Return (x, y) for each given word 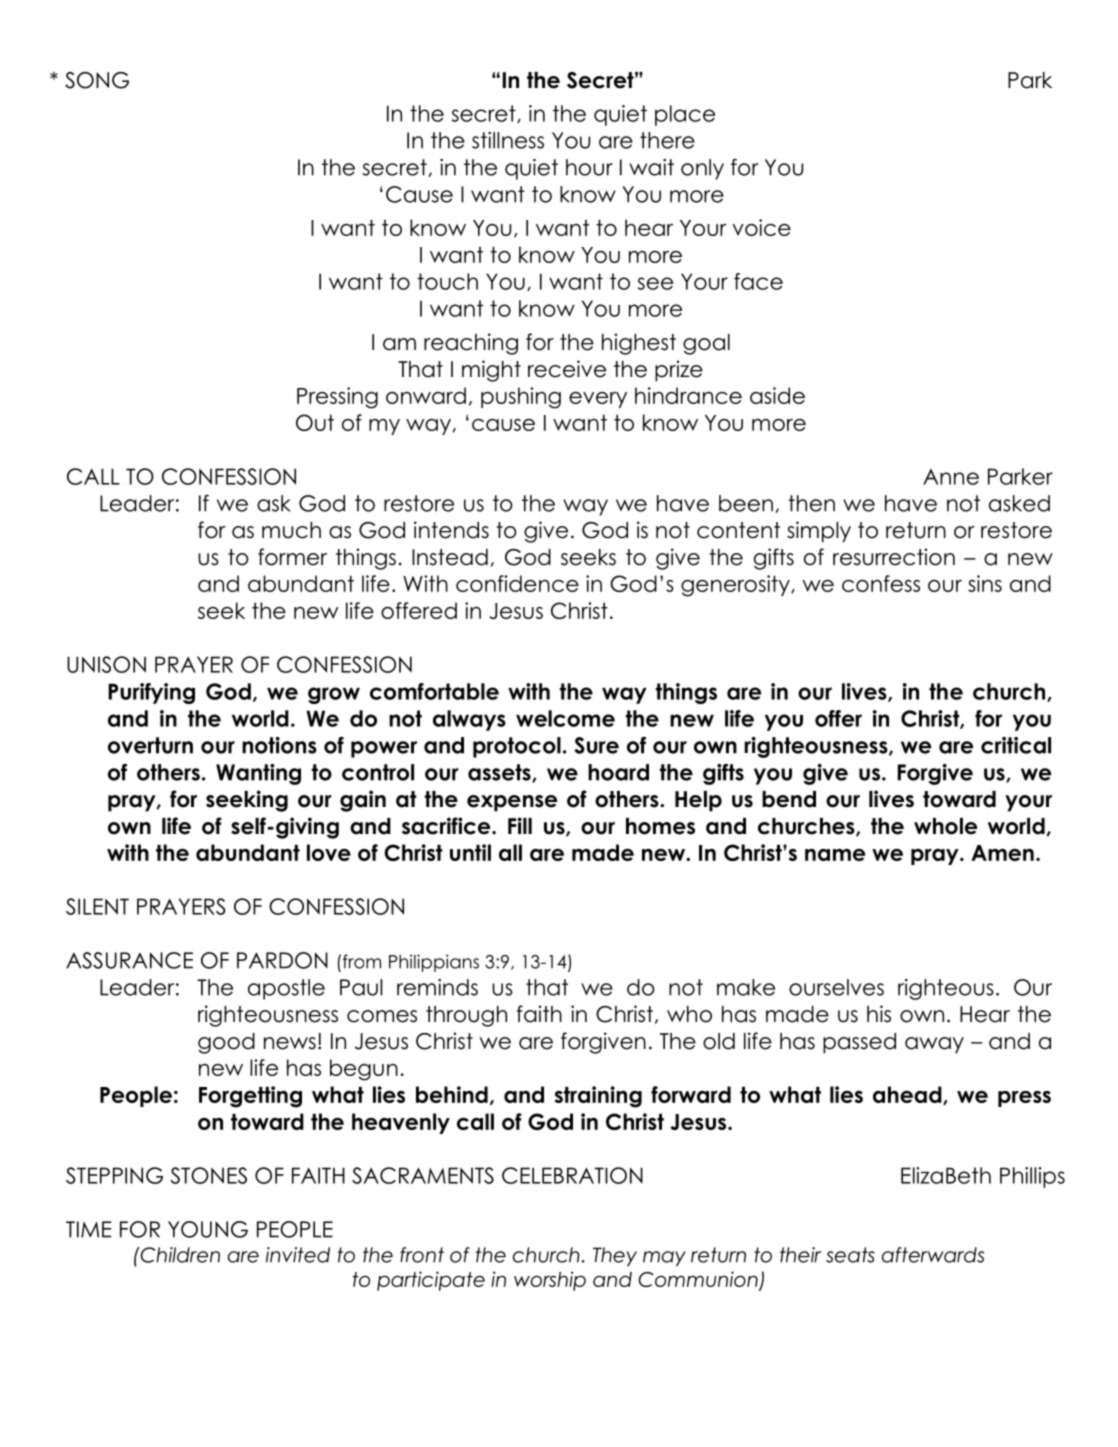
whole (945, 826)
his (879, 1014)
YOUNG (208, 1229)
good (226, 1043)
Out (315, 422)
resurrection (894, 557)
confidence (517, 583)
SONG (97, 80)
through (466, 1016)
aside (777, 395)
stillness (508, 140)
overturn (150, 745)
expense (512, 803)
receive (567, 369)
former (292, 557)
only (702, 169)
